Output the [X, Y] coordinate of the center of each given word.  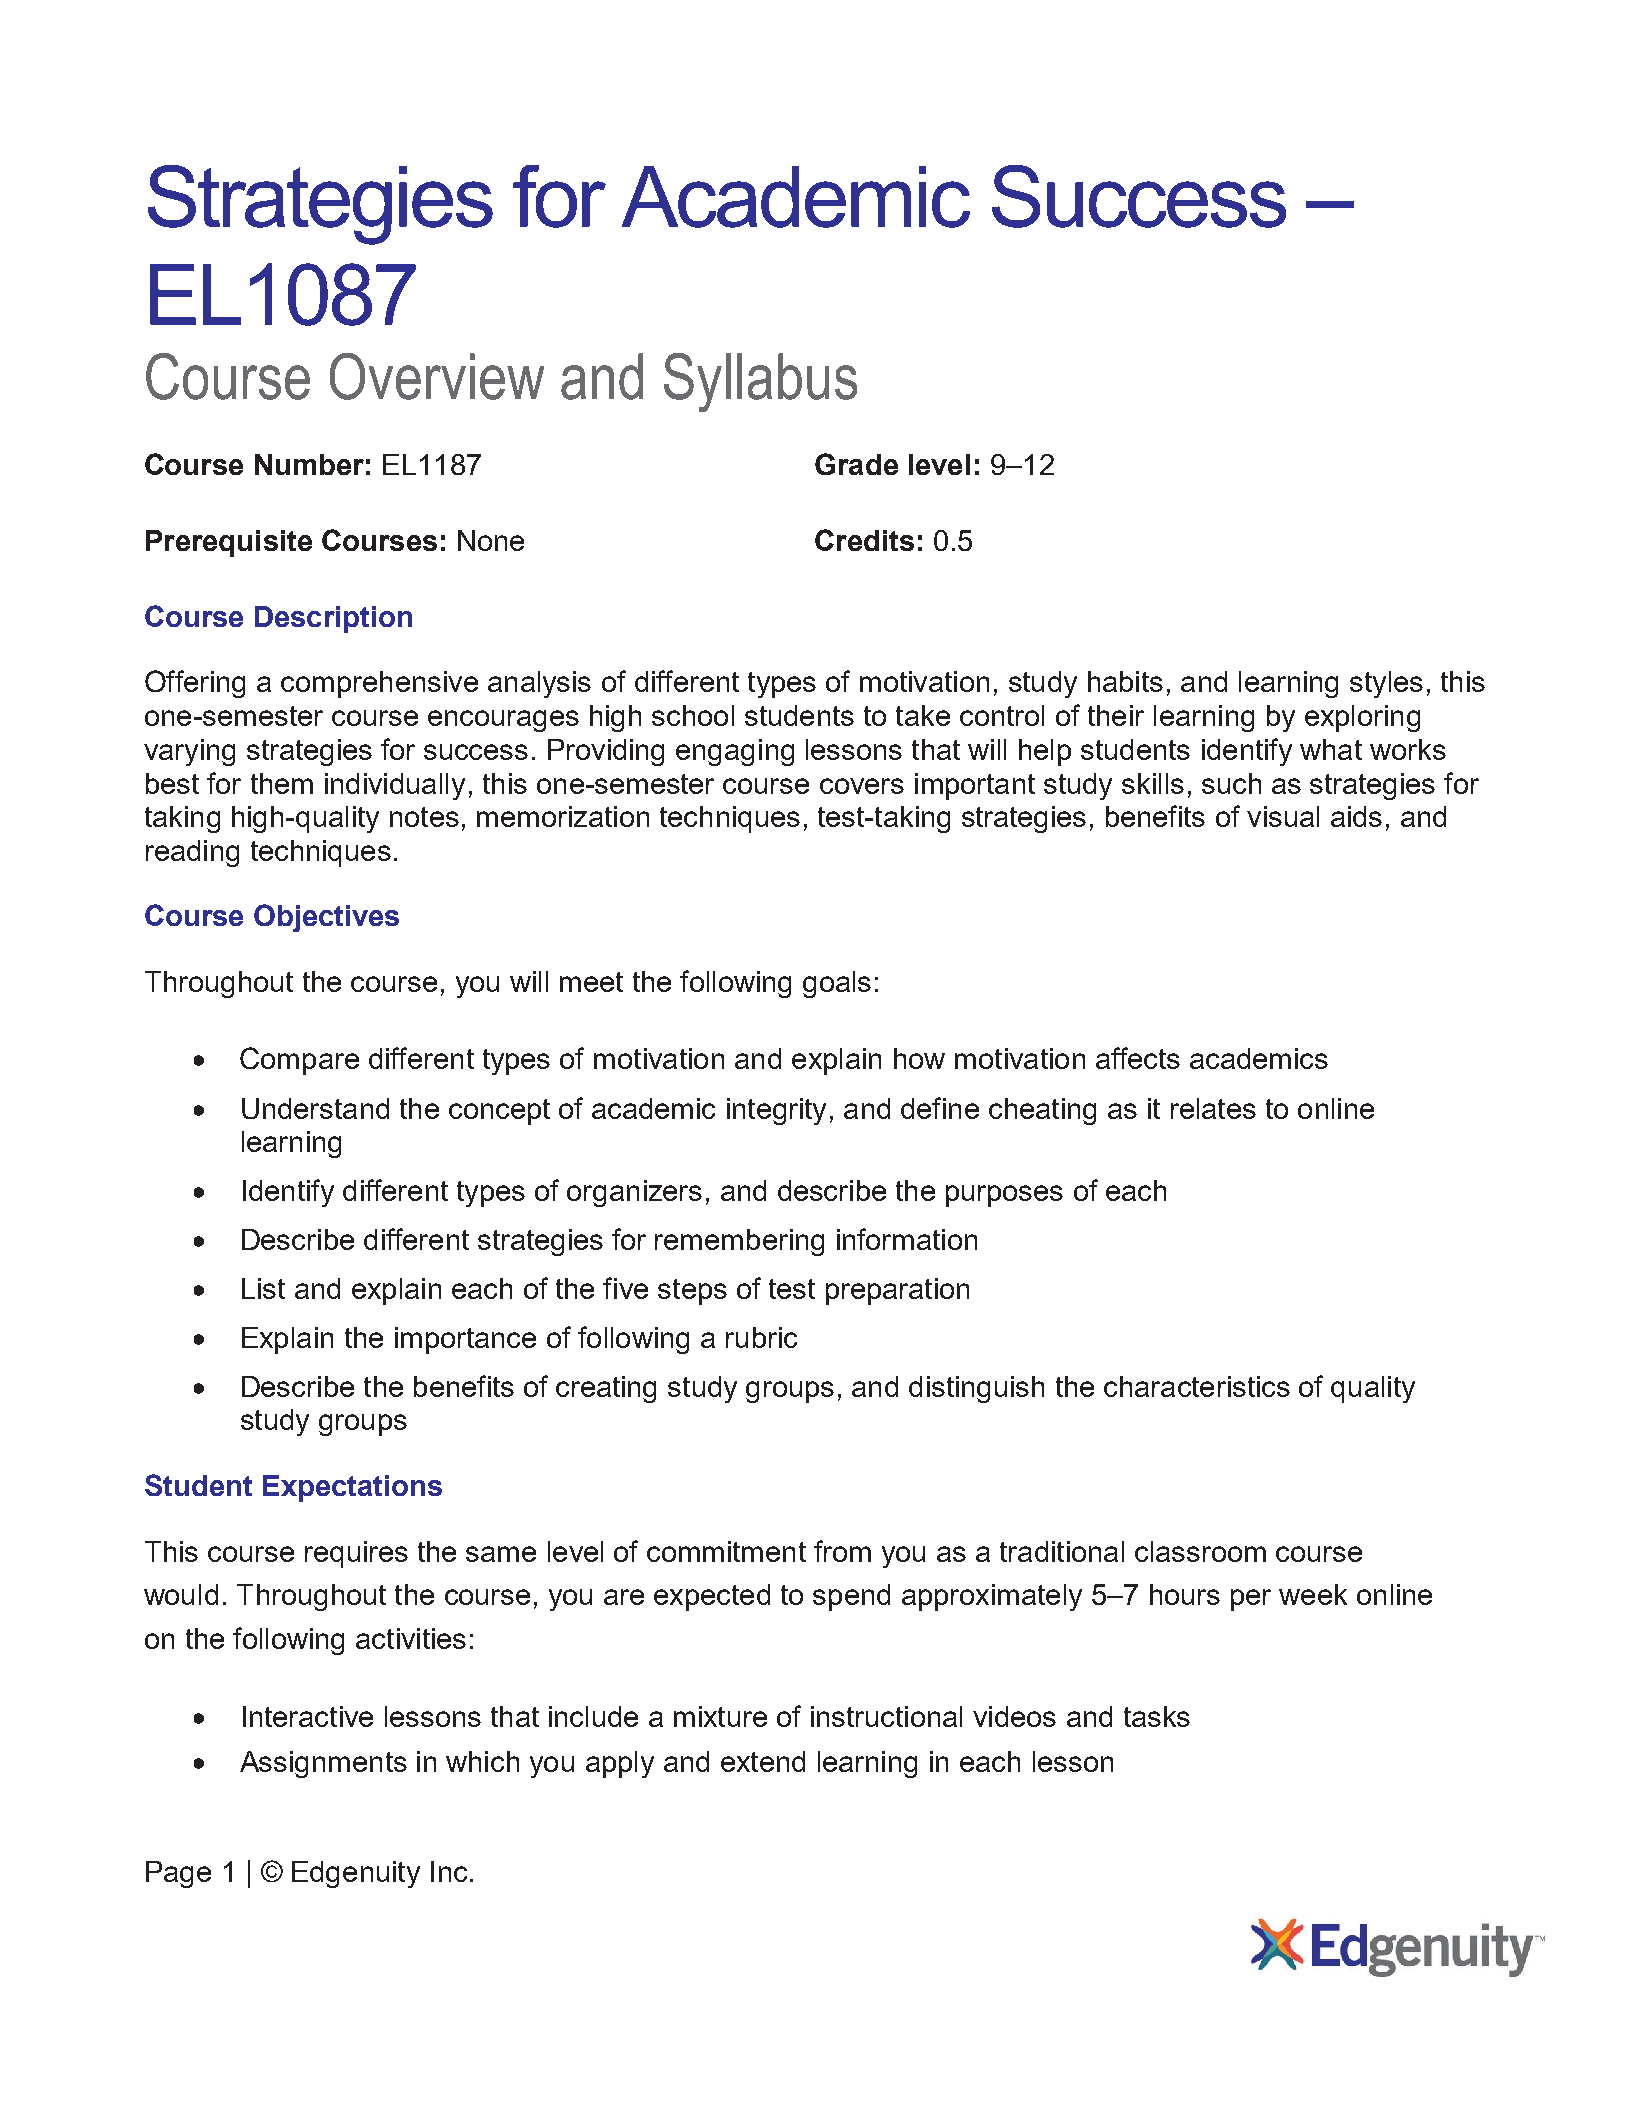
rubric [761, 1337]
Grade [856, 464]
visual [1283, 816]
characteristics [1197, 1386]
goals [837, 984]
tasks [1157, 1716]
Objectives [326, 918]
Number [309, 464]
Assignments [323, 1764]
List [263, 1288]
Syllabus [760, 382]
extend [763, 1761]
